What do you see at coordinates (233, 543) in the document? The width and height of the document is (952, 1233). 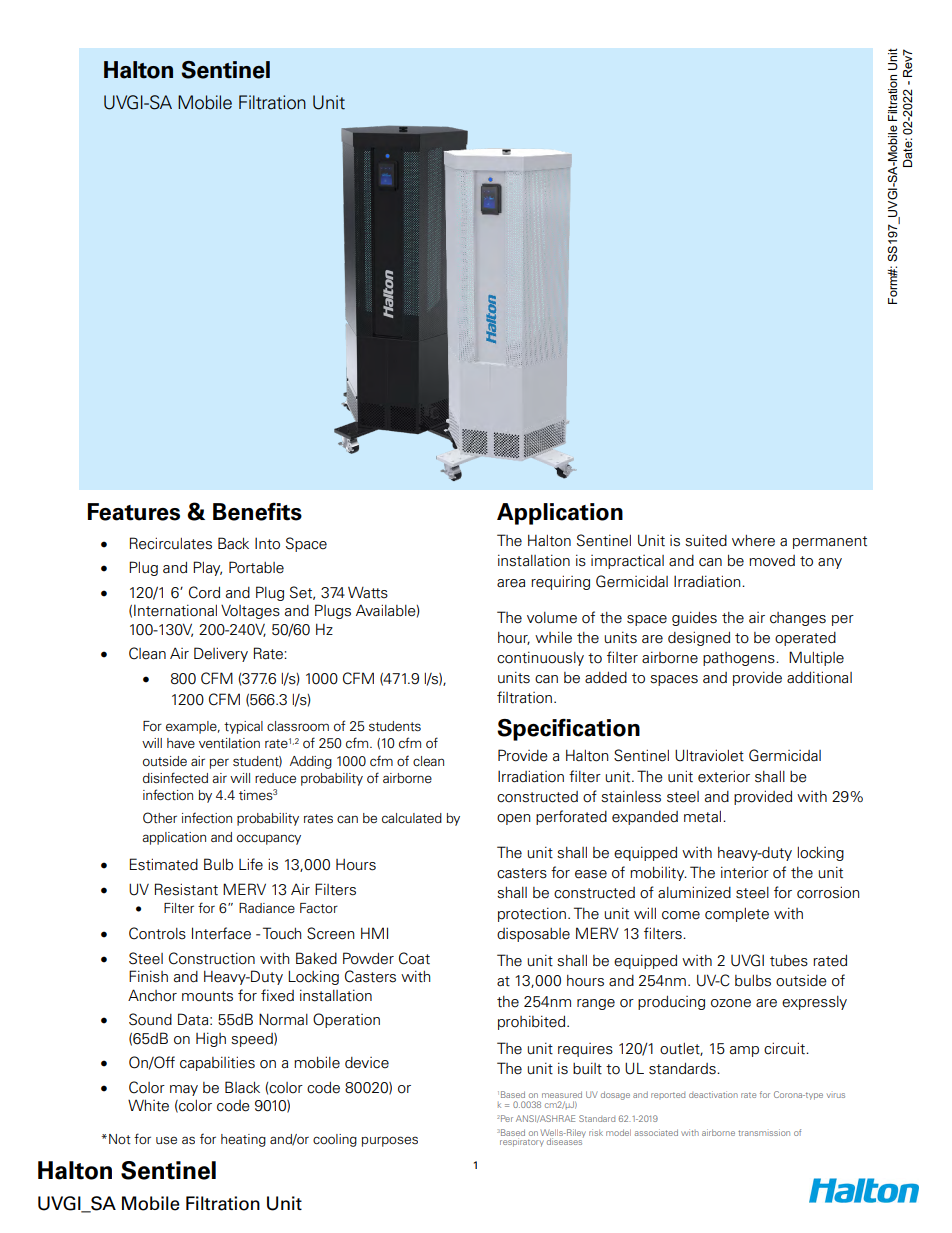 I see `Back` at bounding box center [233, 543].
